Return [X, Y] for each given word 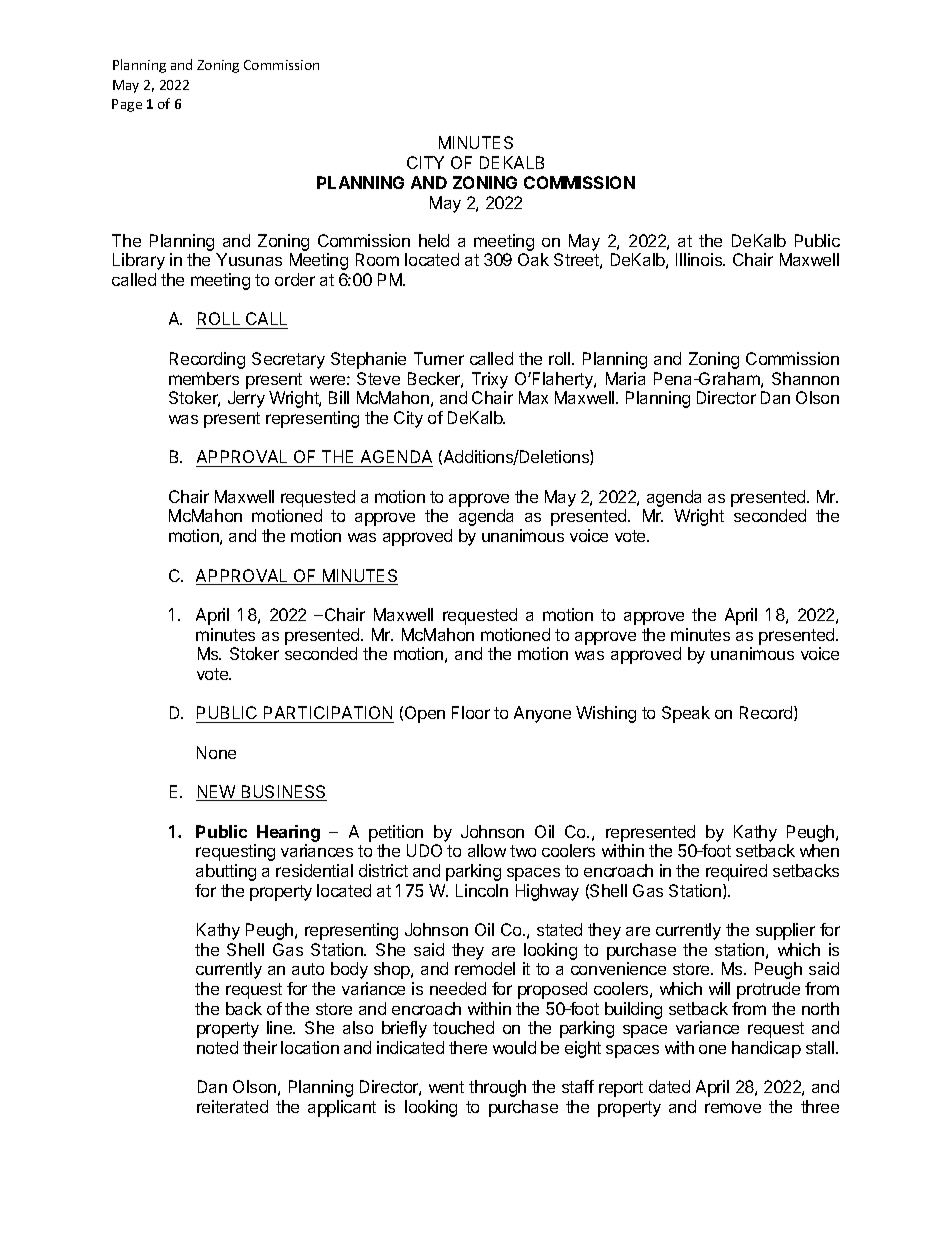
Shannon [805, 378]
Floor [471, 712]
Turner [439, 358]
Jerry [246, 399]
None [216, 752]
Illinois [700, 259]
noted [217, 1047]
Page [127, 105]
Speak [686, 714]
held [434, 240]
